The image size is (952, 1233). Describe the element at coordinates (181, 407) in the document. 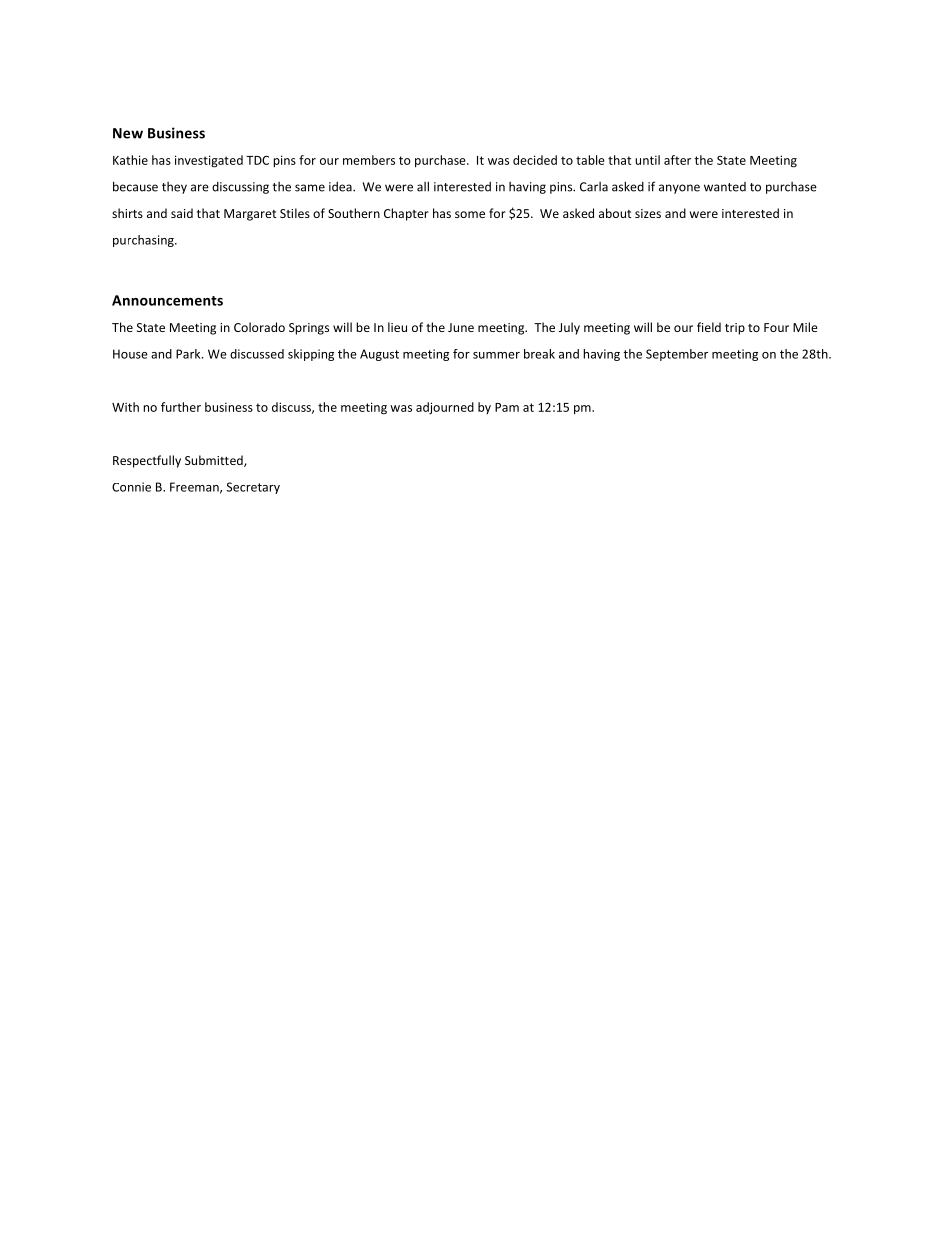

I see `further` at that location.
